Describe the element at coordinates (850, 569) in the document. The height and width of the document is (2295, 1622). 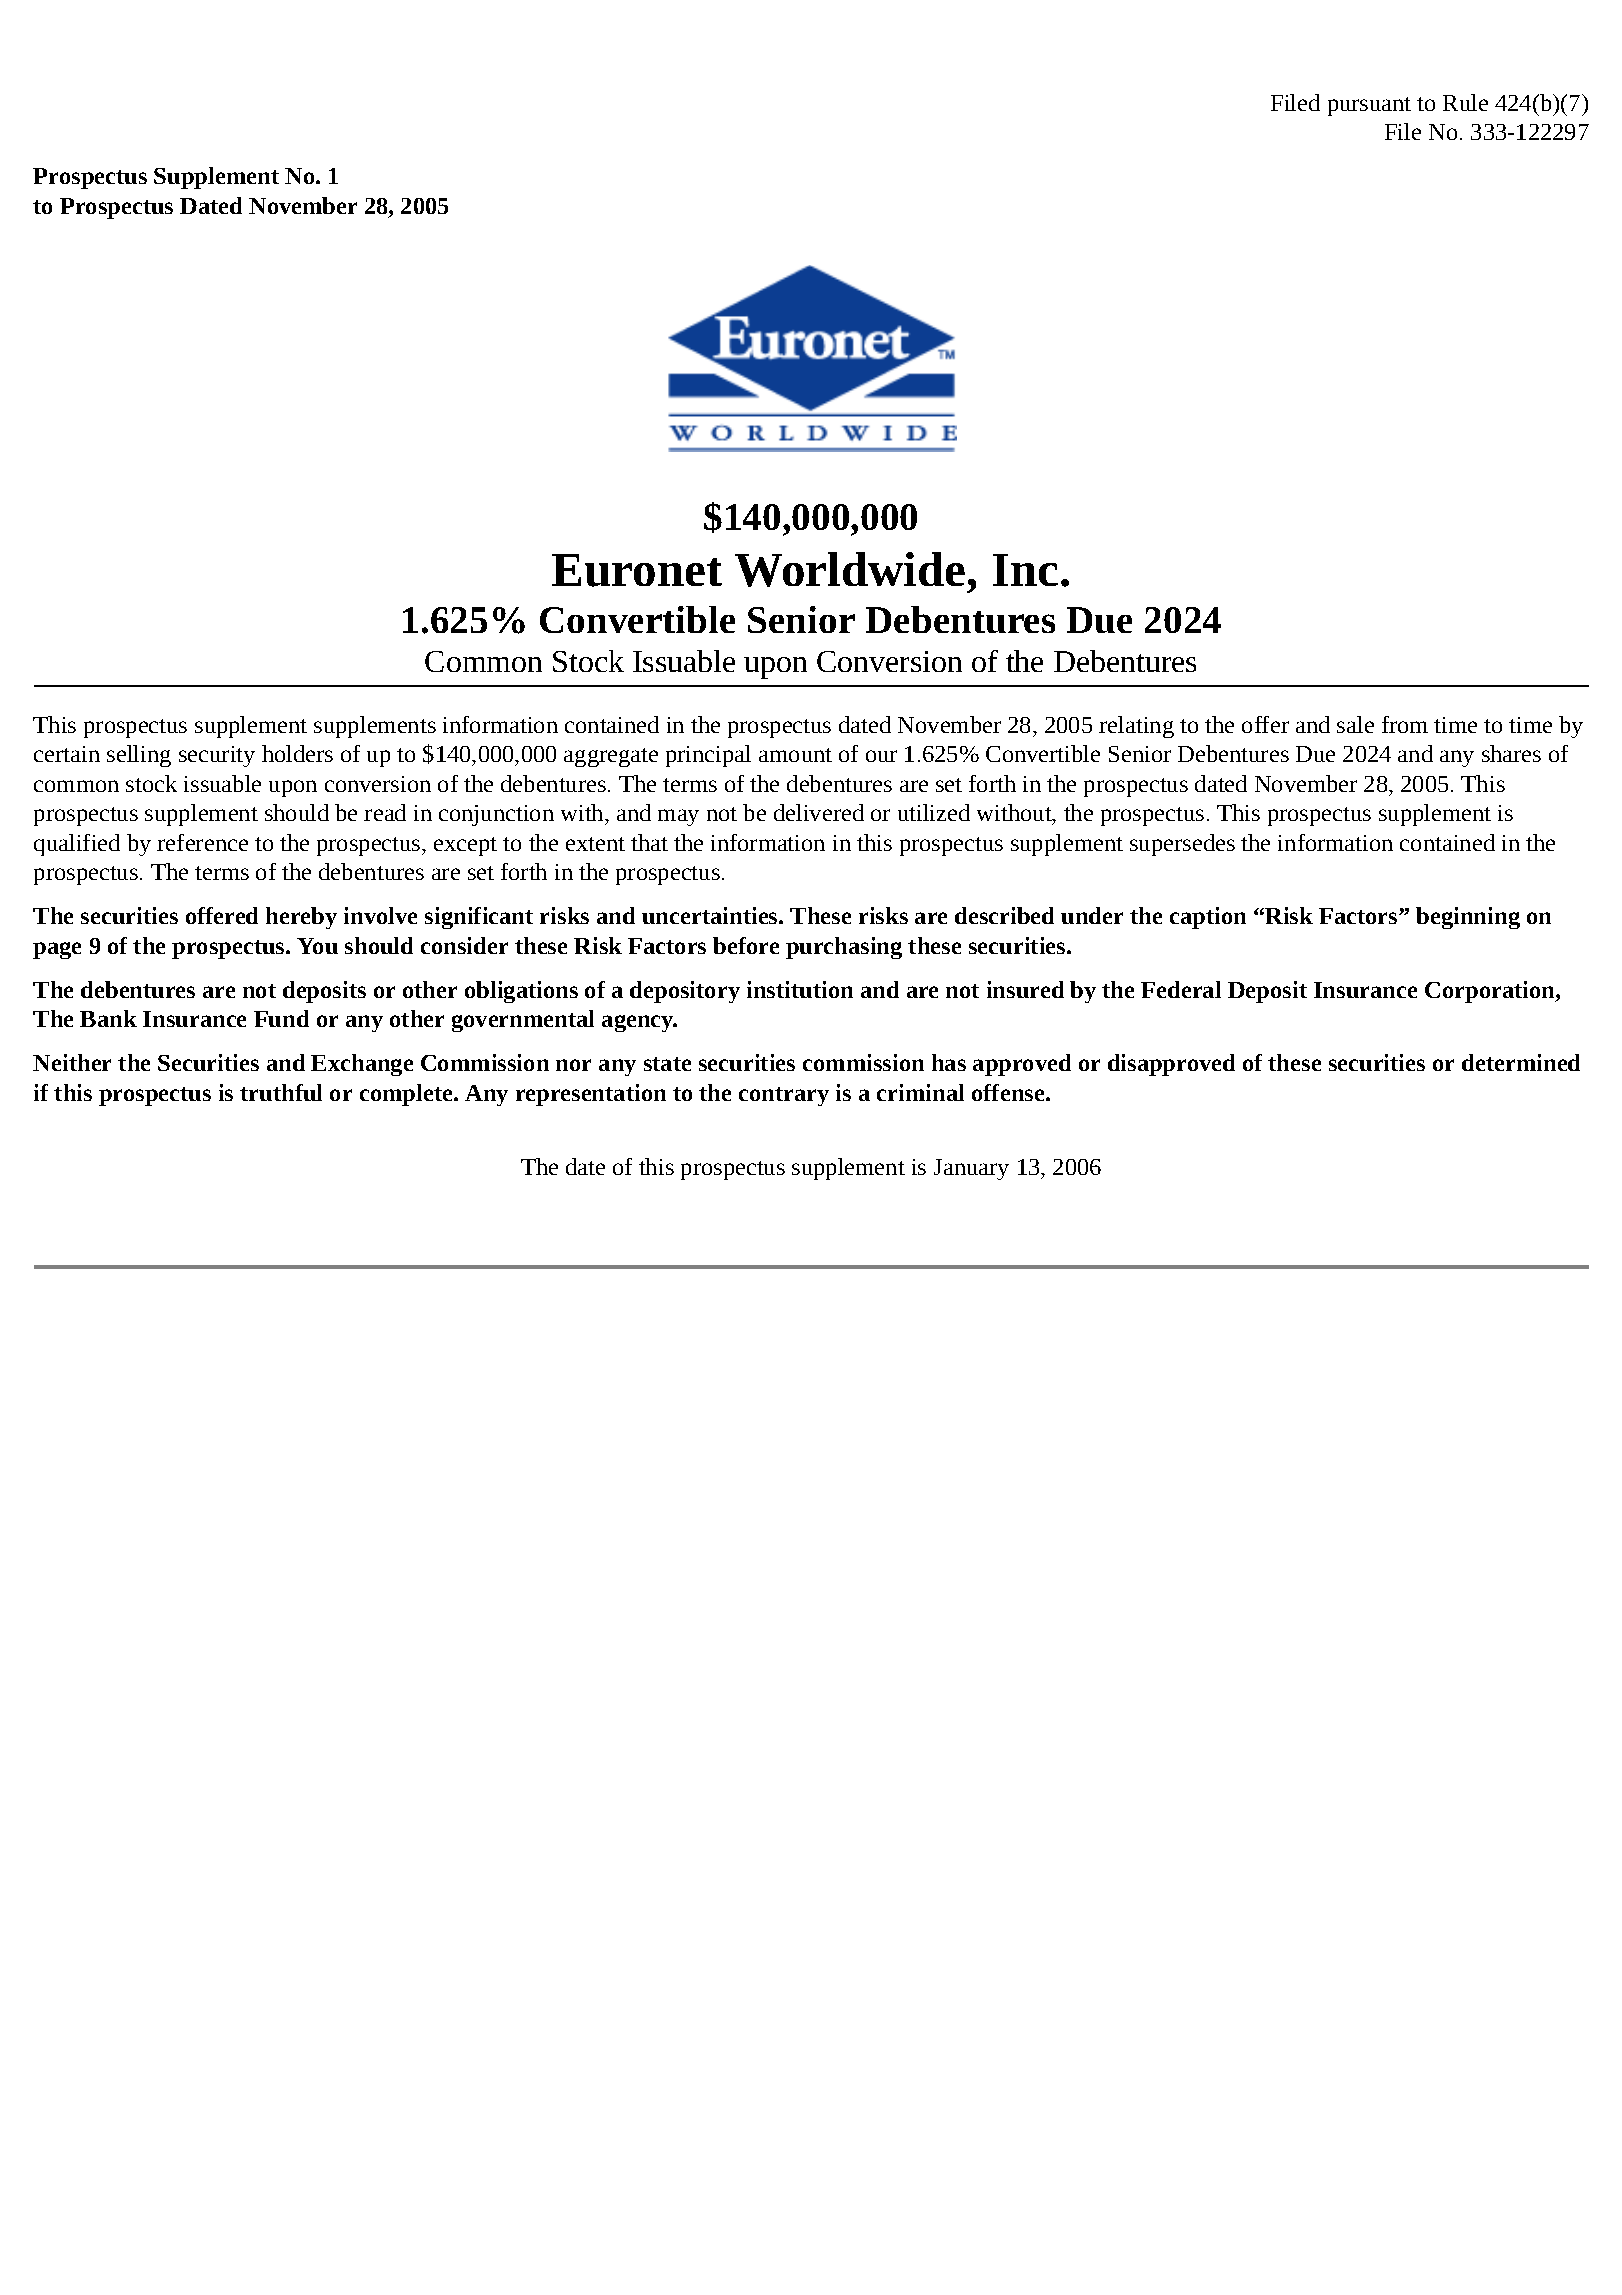
I see `Worldwide` at that location.
